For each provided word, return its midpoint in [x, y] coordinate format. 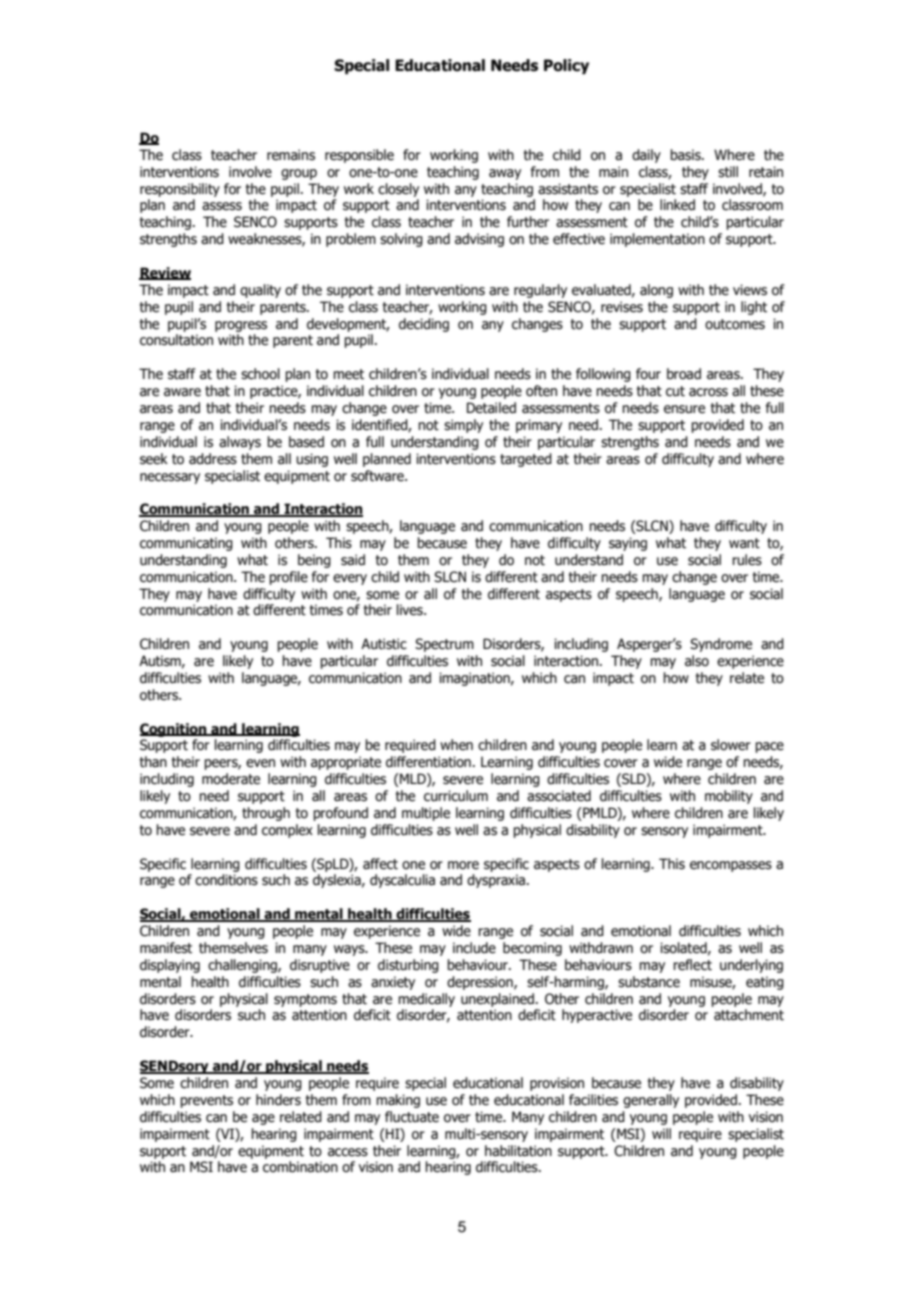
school [260, 374]
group [299, 174]
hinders [278, 1100]
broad [684, 374]
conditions [226, 880]
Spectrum [444, 645]
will [661, 1133]
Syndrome [721, 645]
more [463, 865]
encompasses [731, 866]
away [505, 174]
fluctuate [412, 1117]
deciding [424, 325]
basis [686, 155]
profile [288, 578]
